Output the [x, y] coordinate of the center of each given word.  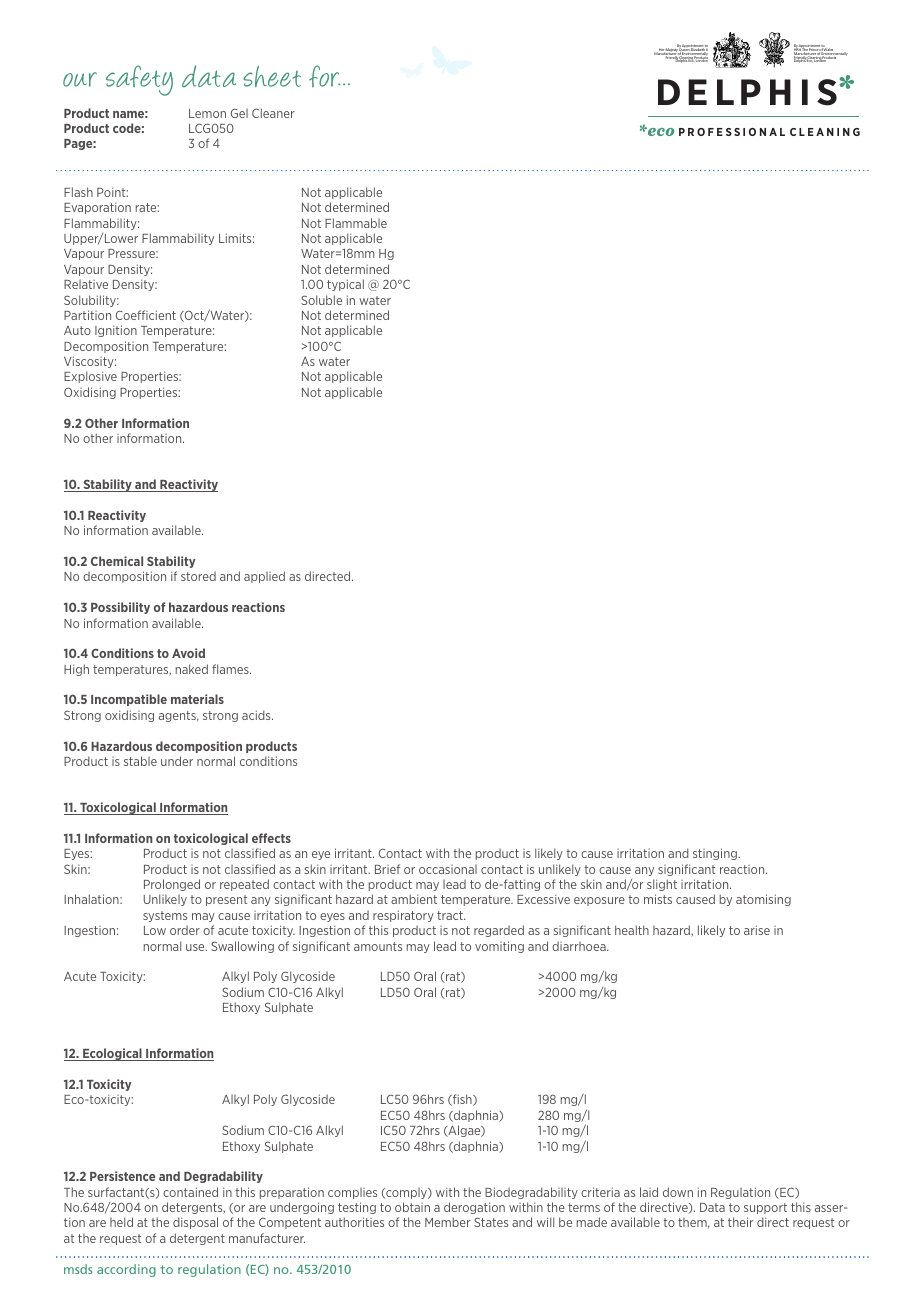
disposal [195, 1223]
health [632, 930]
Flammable [356, 223]
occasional [448, 869]
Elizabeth [698, 50]
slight [662, 885]
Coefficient [146, 315]
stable [140, 761]
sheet [272, 76]
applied [264, 577]
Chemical [117, 561]
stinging [716, 854]
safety [139, 80]
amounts [378, 946]
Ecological [112, 1054]
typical [345, 285]
